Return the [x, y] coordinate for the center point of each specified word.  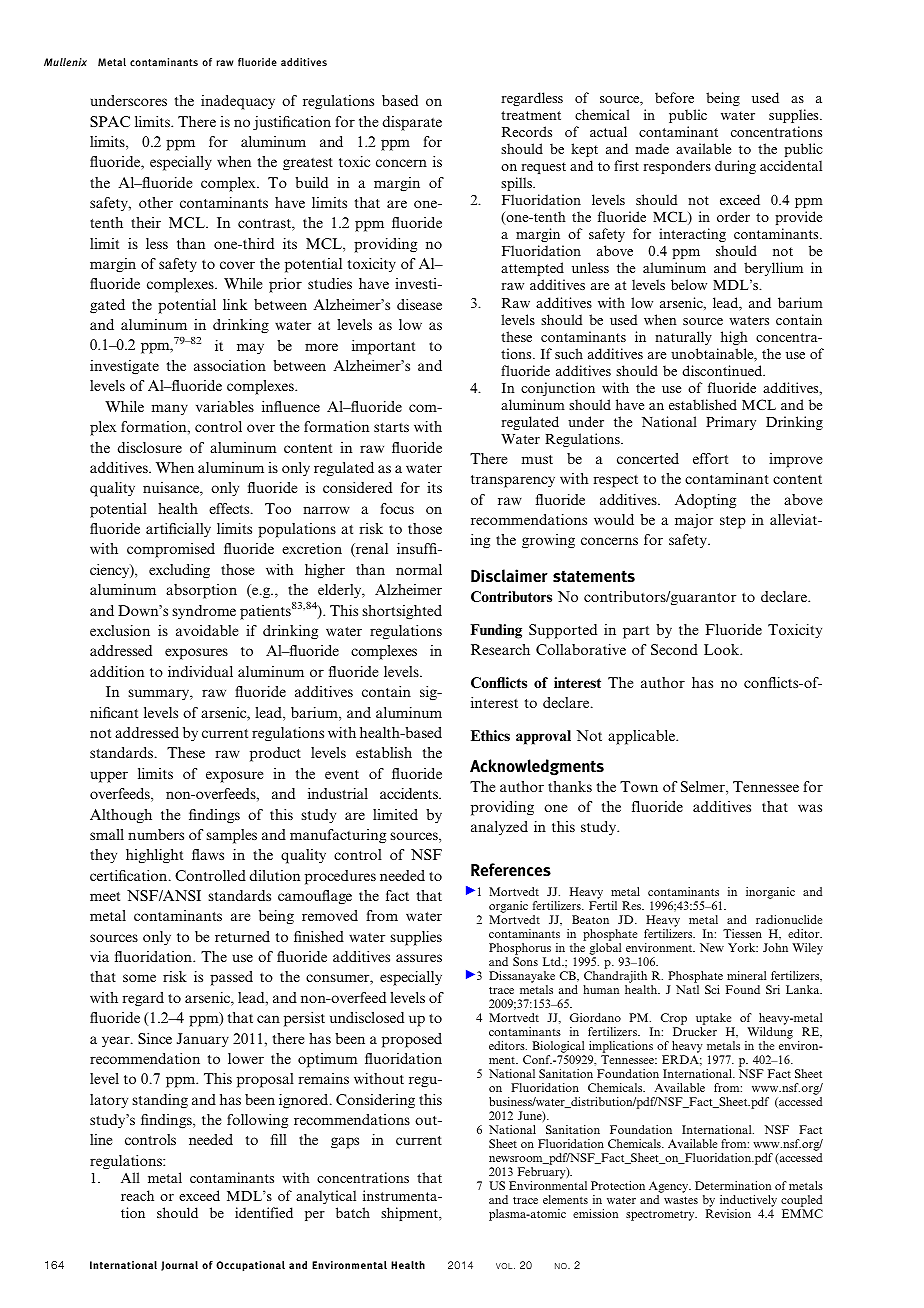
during [735, 167]
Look [723, 649]
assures [419, 958]
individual [200, 671]
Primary [731, 423]
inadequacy [238, 102]
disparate [412, 123]
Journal [179, 1266]
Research [500, 649]
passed [231, 978]
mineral [746, 975]
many [170, 409]
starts [391, 427]
